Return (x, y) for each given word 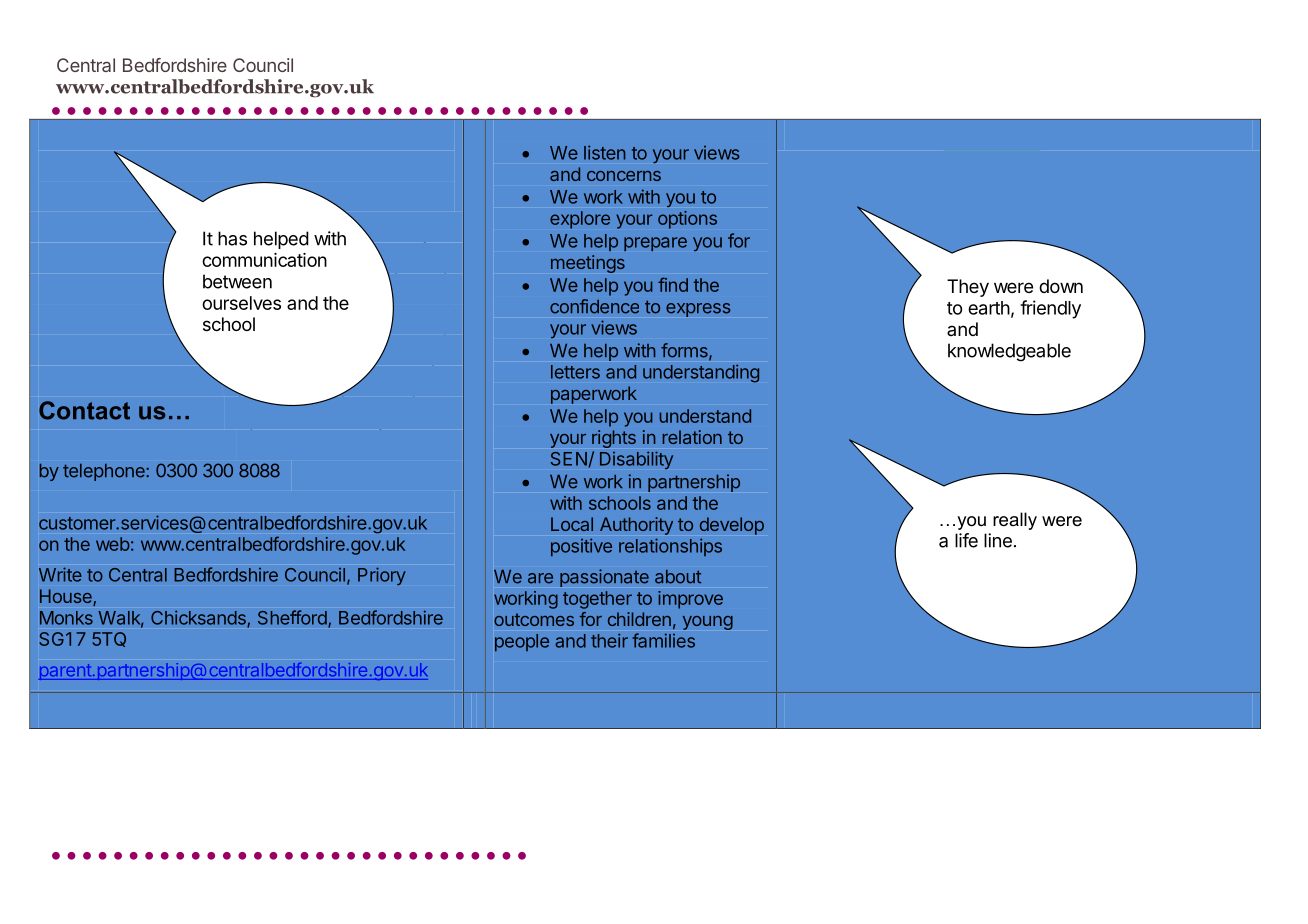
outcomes (534, 619)
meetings (588, 264)
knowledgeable (1009, 352)
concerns (624, 176)
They (968, 288)
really (1015, 521)
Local (572, 524)
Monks (66, 618)
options (687, 220)
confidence (594, 306)
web (113, 544)
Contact (84, 410)
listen (604, 152)
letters (575, 372)
